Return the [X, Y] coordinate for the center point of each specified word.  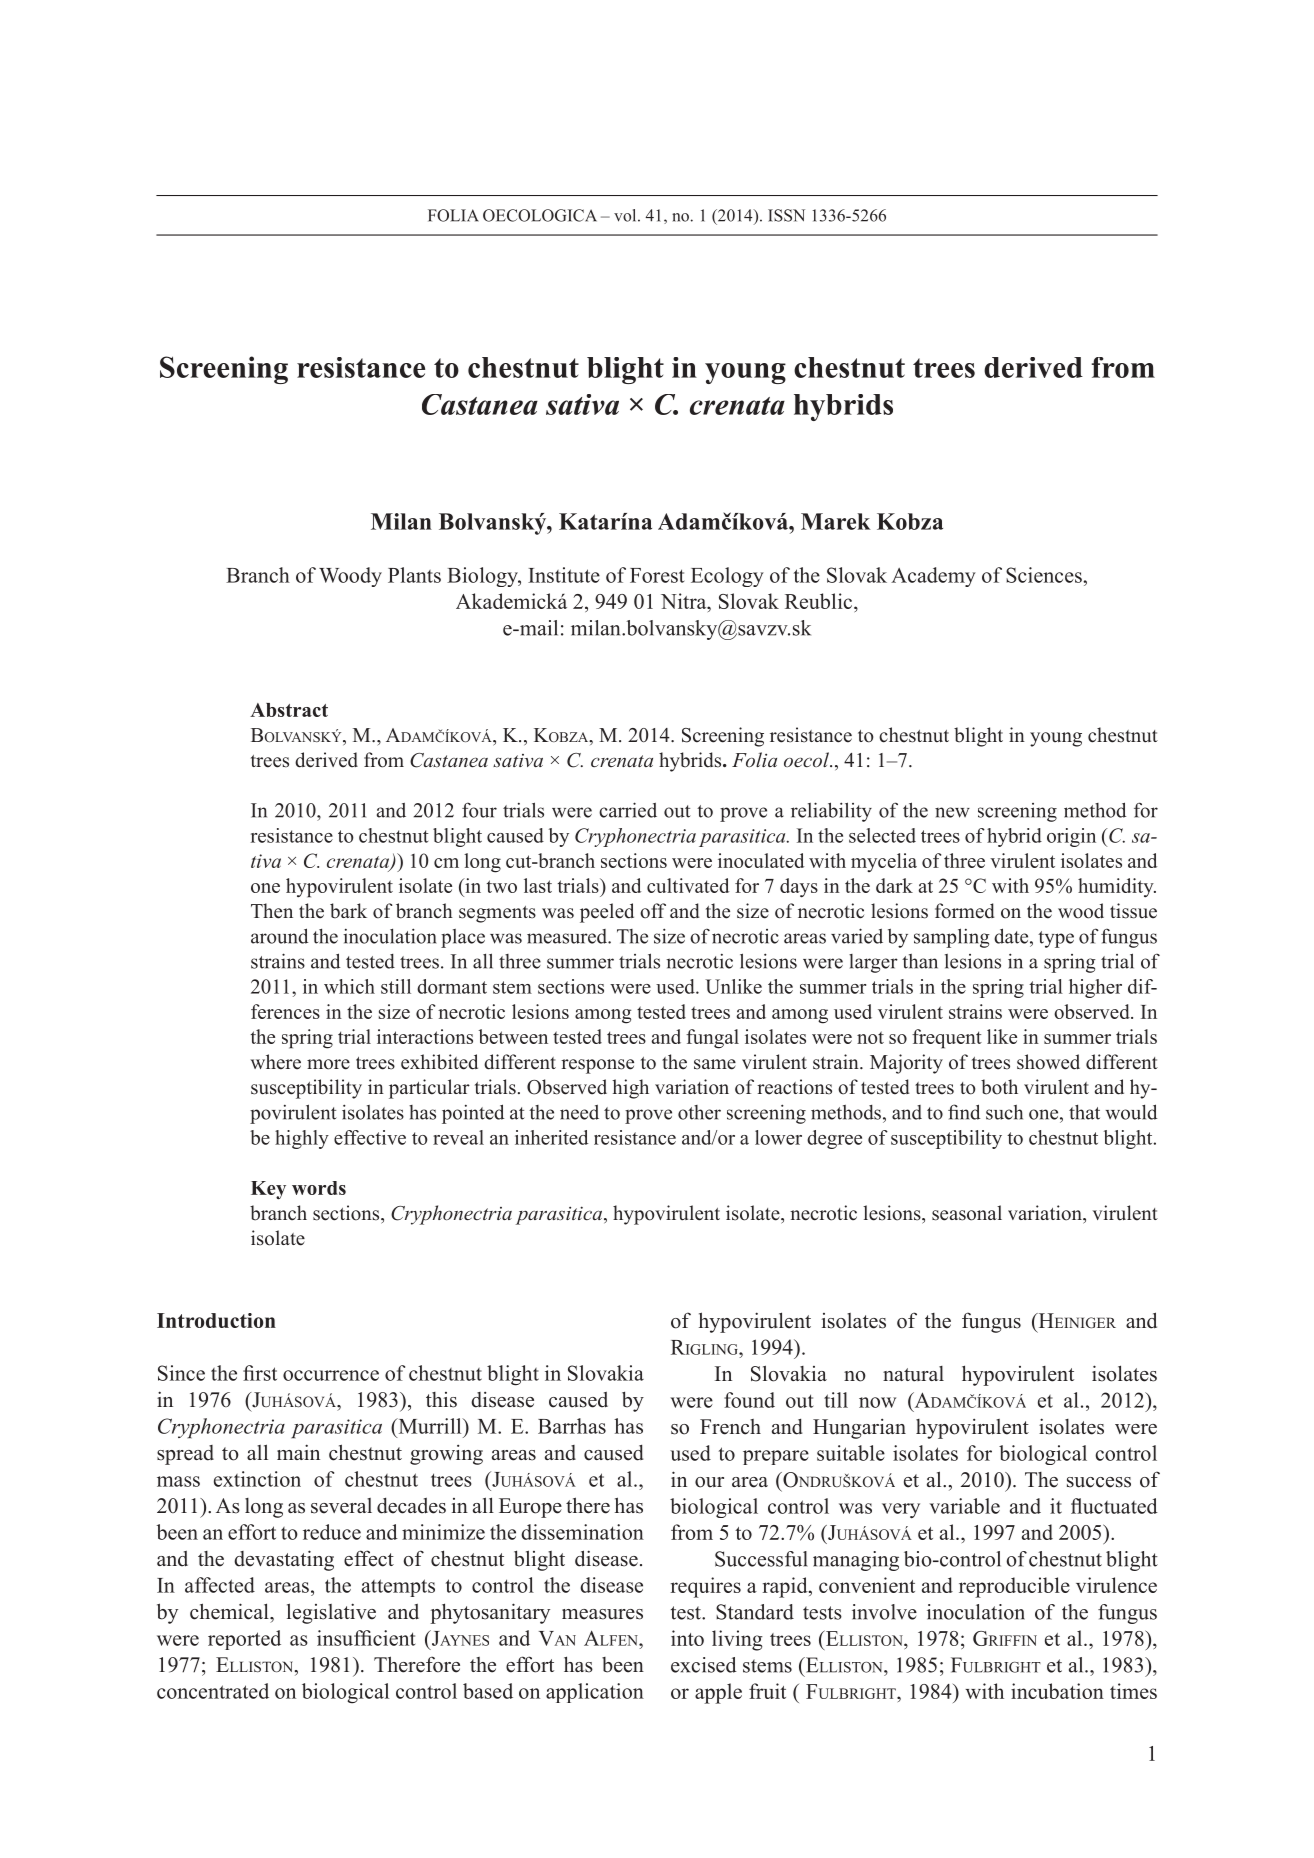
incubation [1057, 1691]
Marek [836, 521]
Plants [414, 575]
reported [244, 1640]
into [687, 1638]
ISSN [786, 215]
